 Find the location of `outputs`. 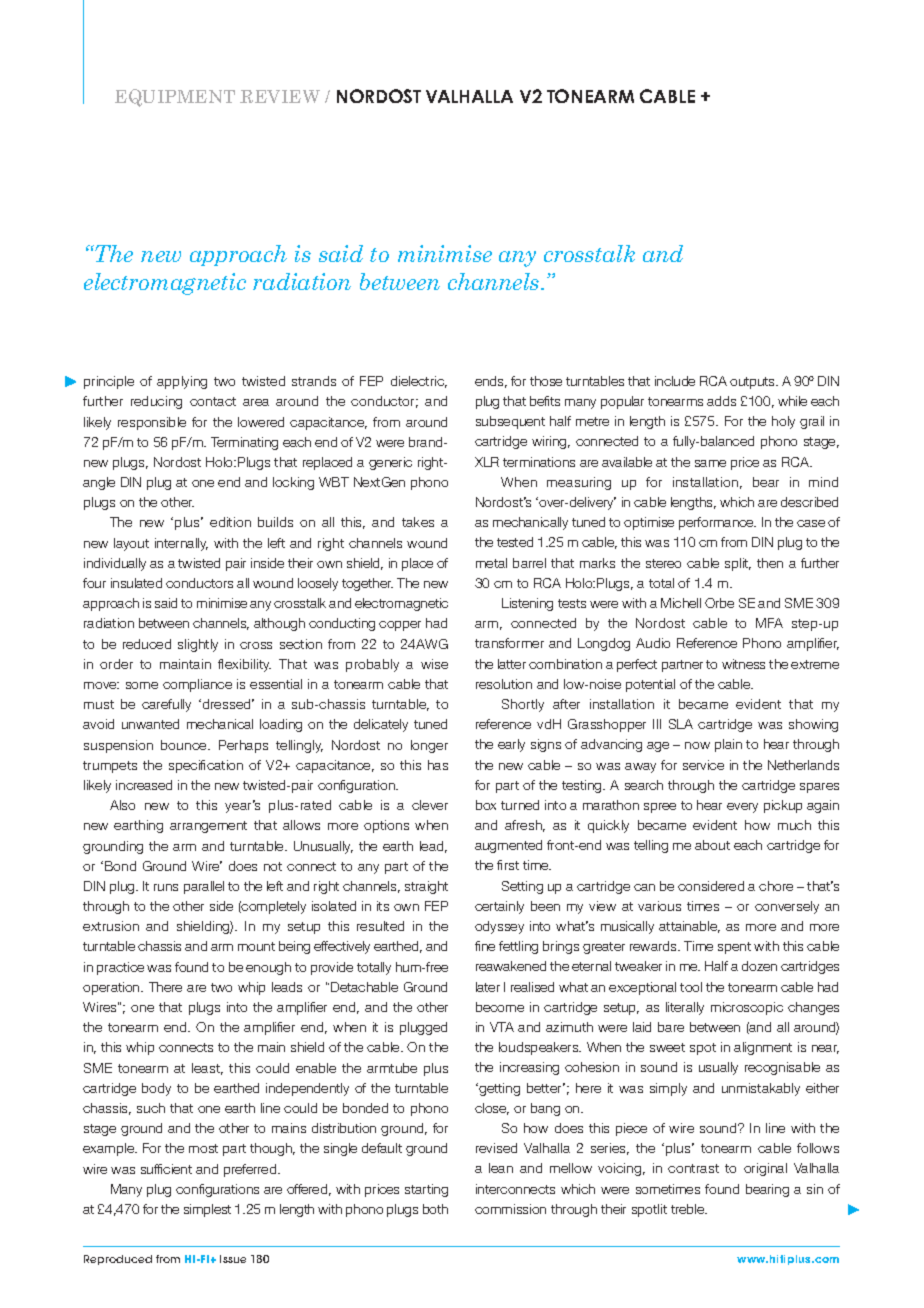

outputs is located at coordinates (754, 383).
